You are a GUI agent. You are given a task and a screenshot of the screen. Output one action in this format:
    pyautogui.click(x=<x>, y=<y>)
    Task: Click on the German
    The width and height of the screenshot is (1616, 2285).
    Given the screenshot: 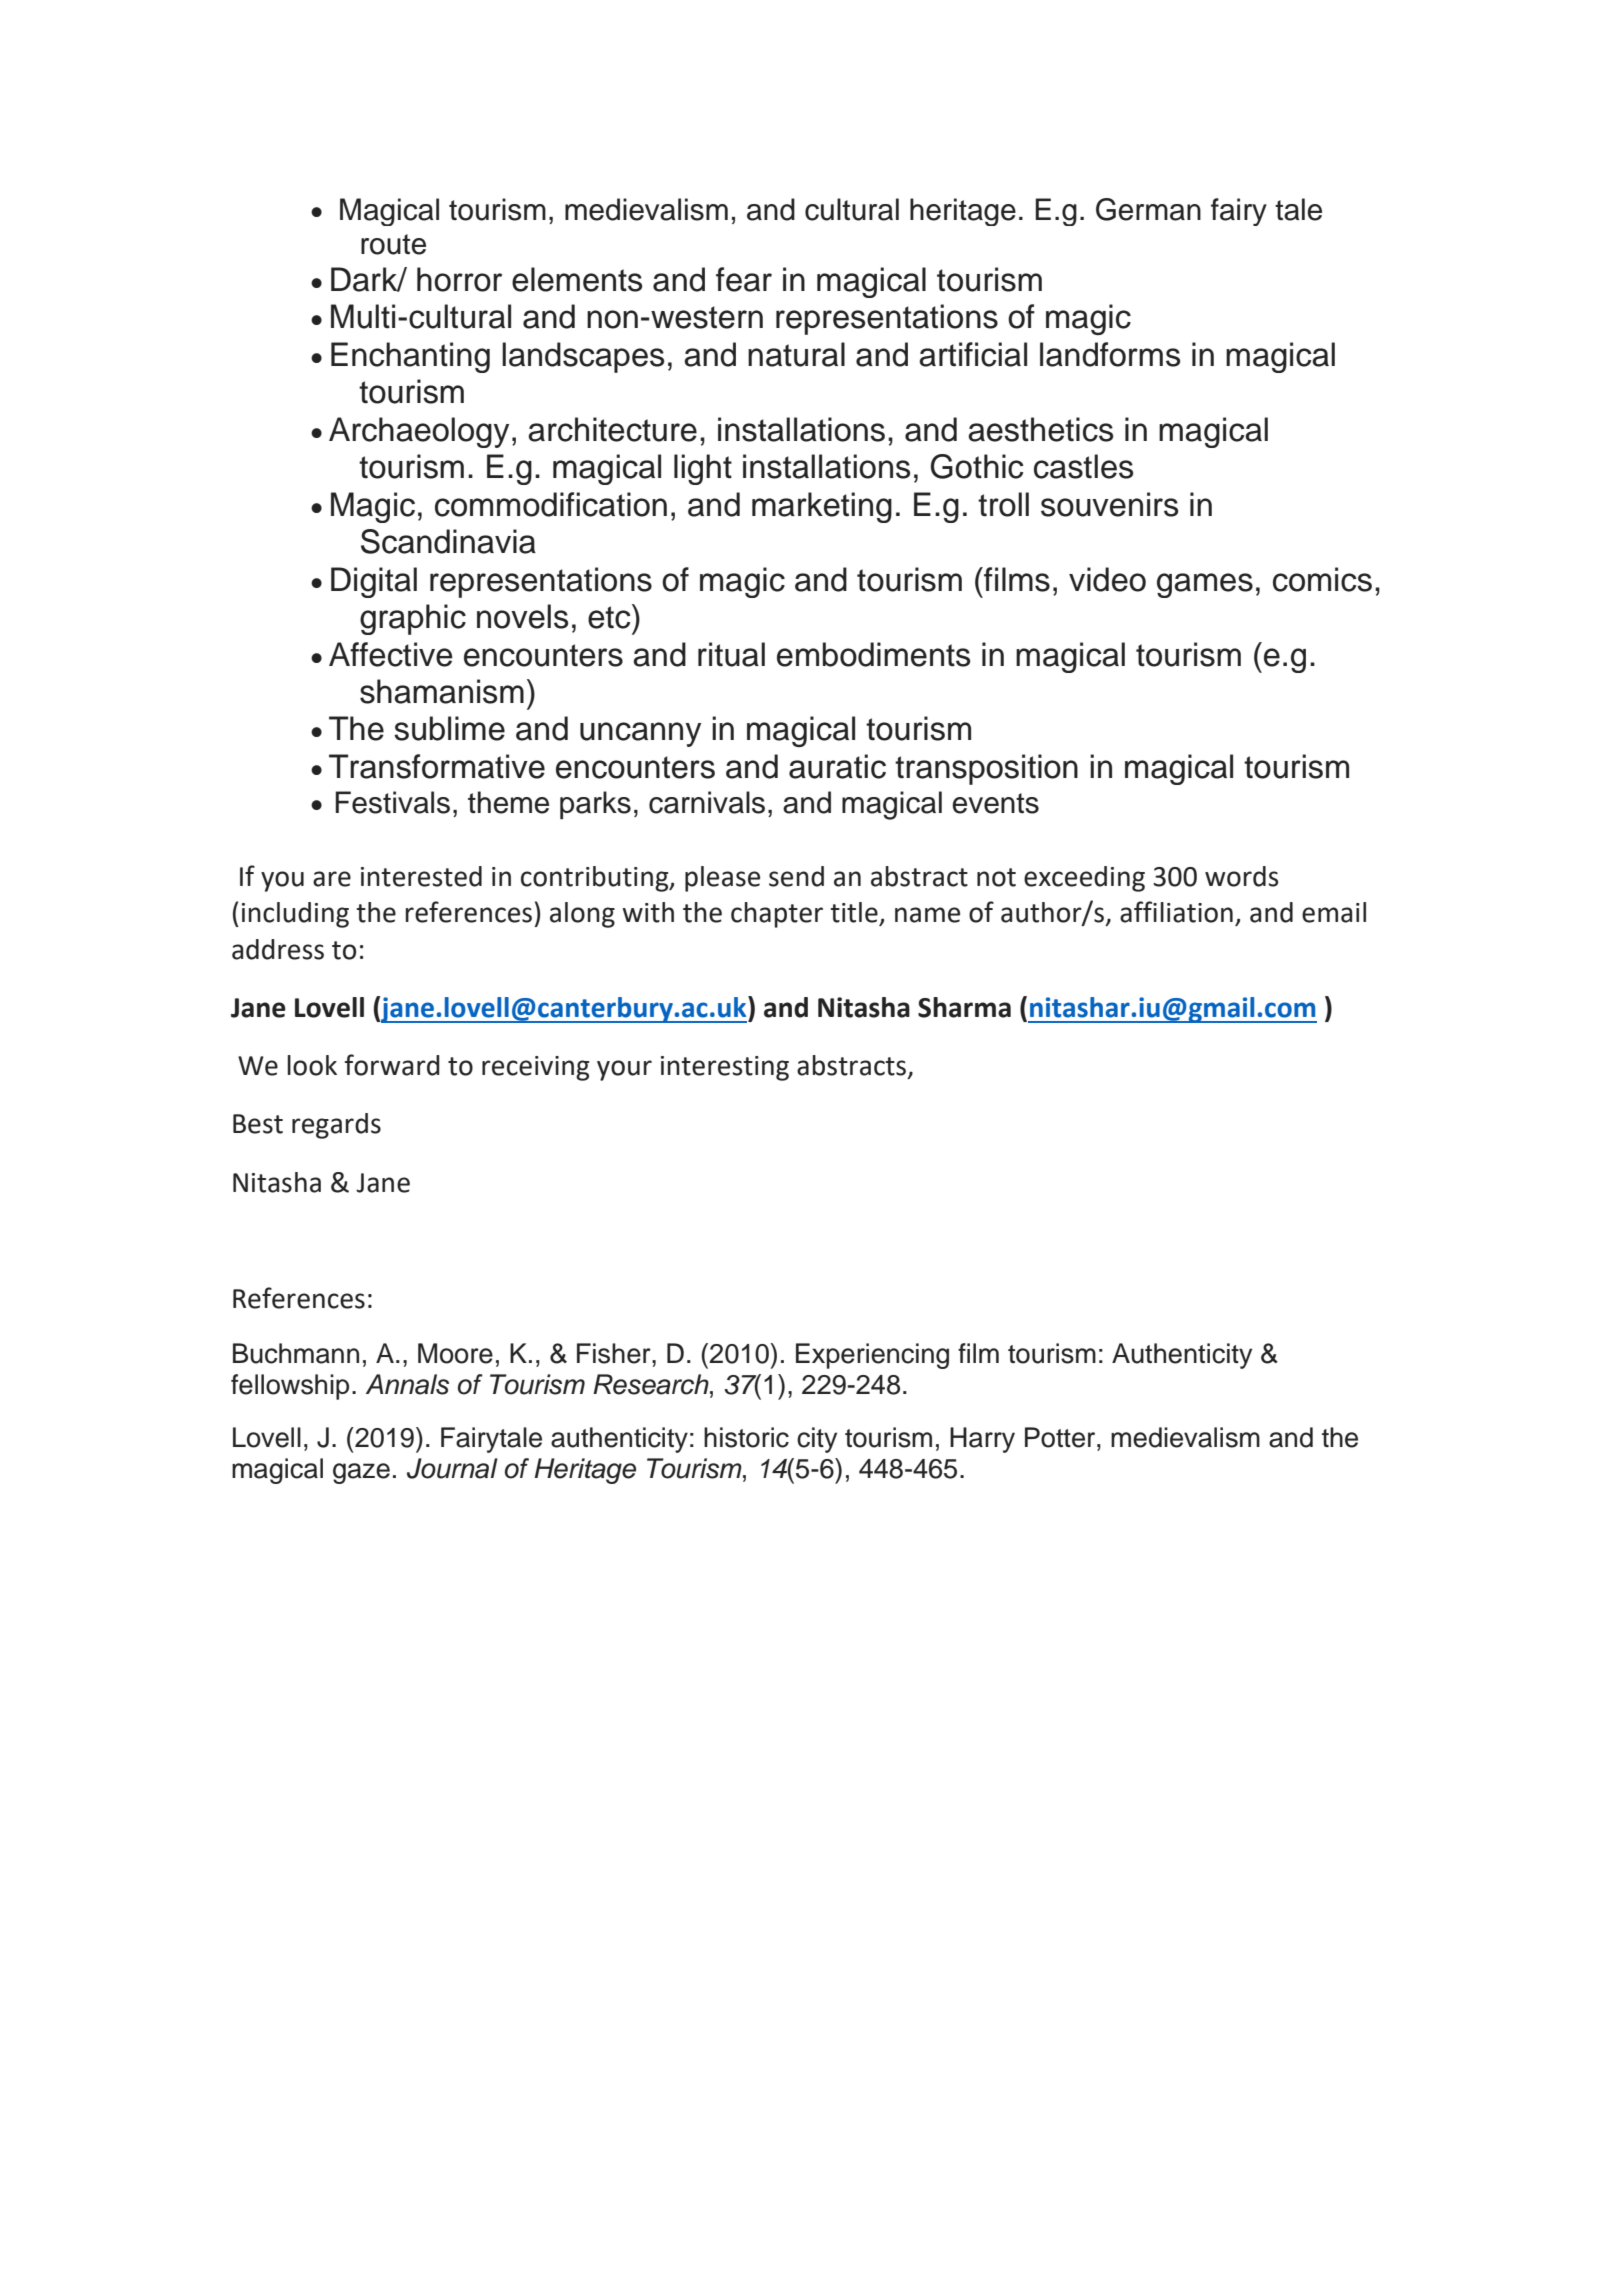 What is the action you would take?
    pyautogui.click(x=1148, y=209)
